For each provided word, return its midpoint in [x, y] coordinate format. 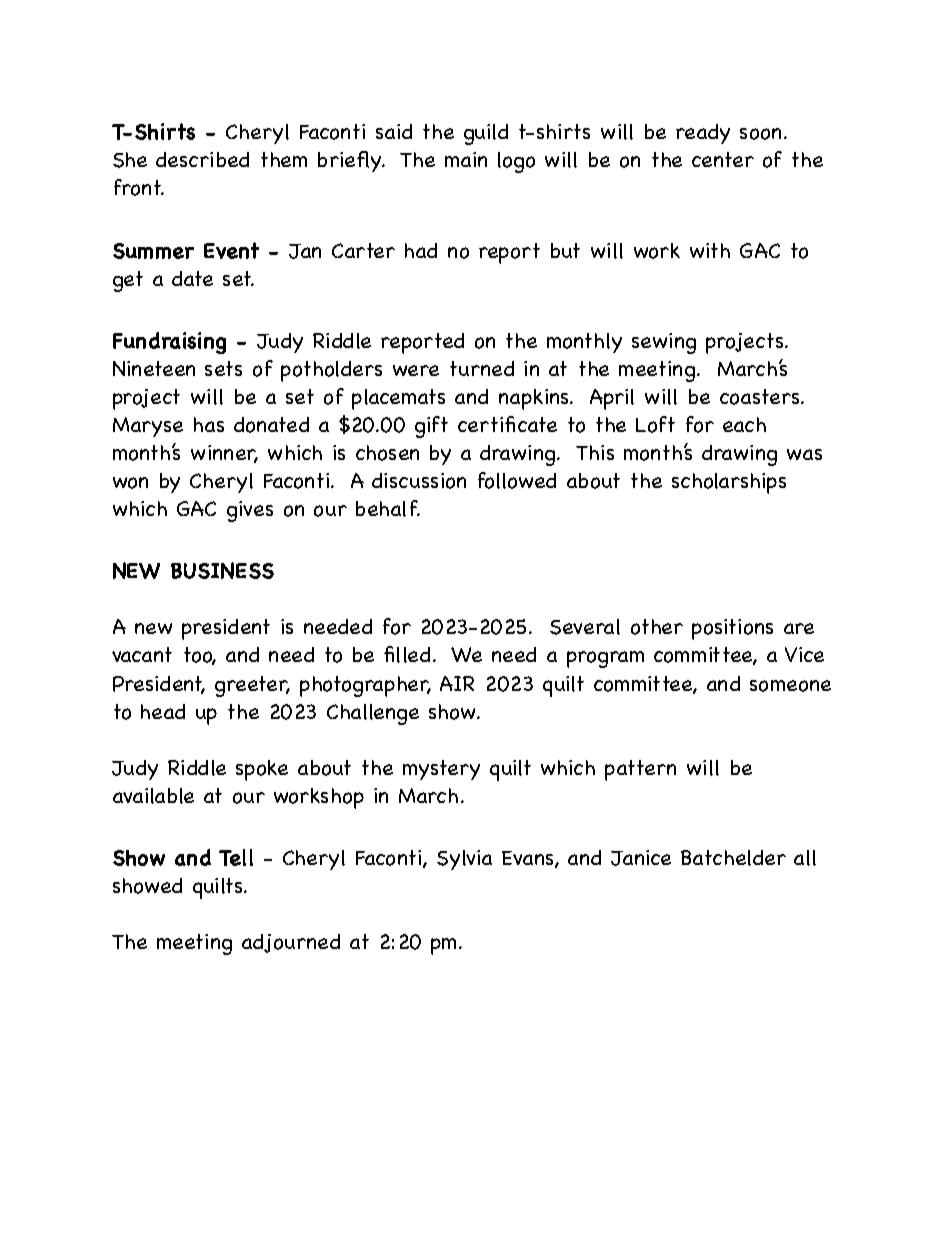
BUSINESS [222, 570]
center [723, 159]
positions [732, 629]
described [202, 159]
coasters [761, 397]
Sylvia [464, 860]
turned [482, 368]
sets [223, 368]
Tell [236, 857]
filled [407, 654]
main [466, 159]
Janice [641, 858]
